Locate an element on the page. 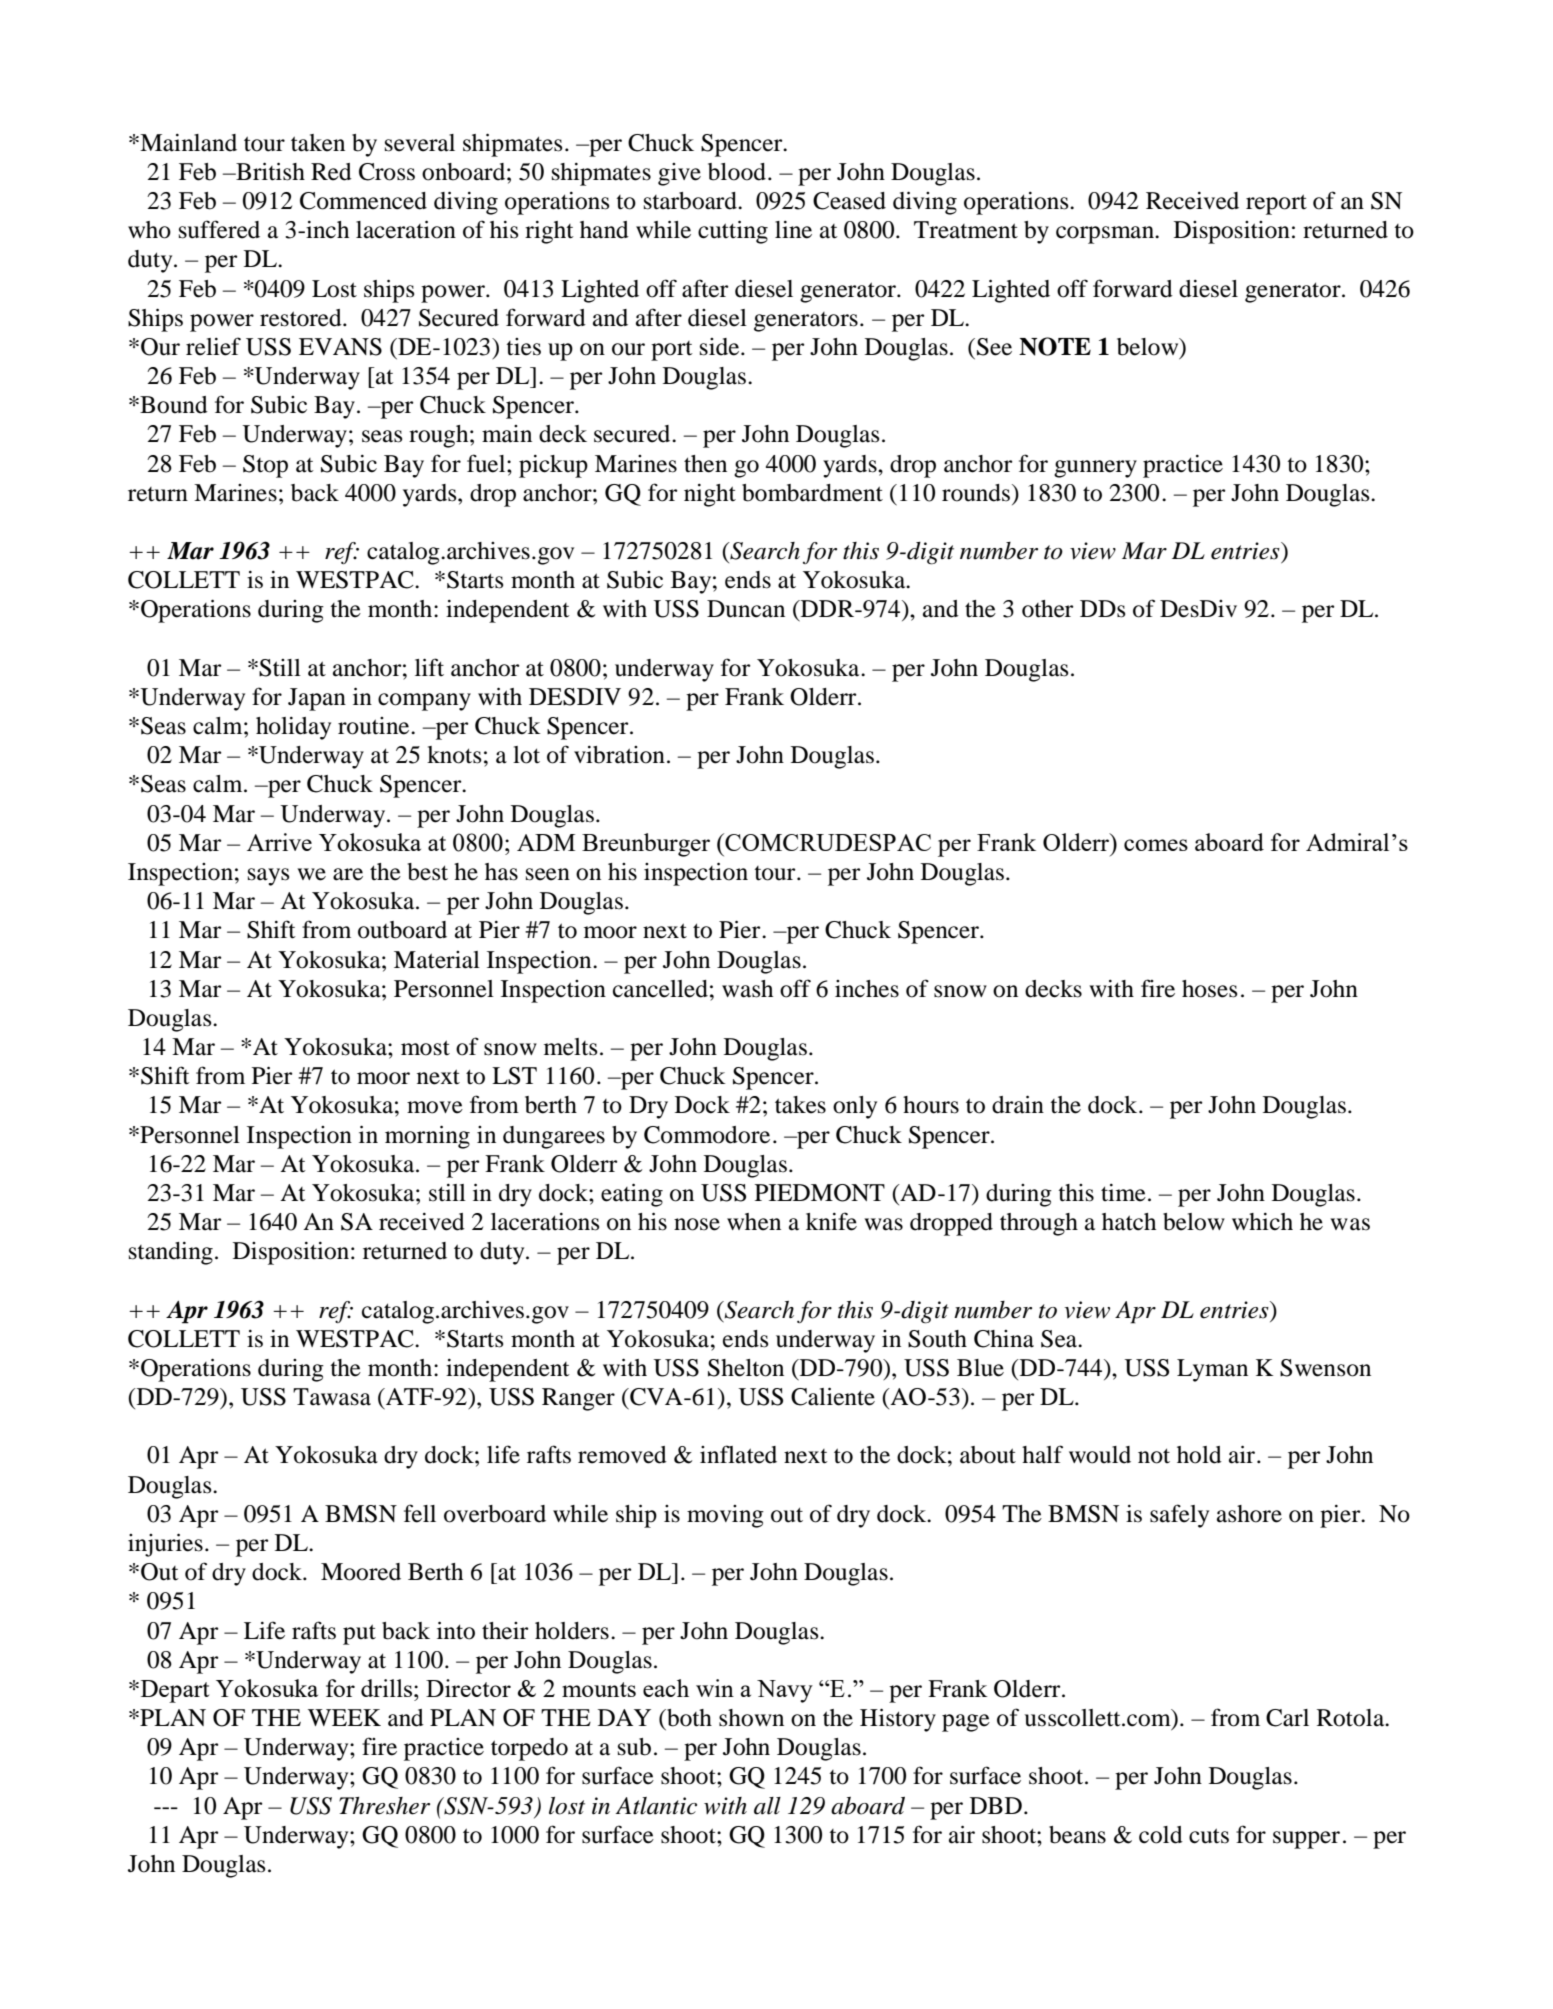 This page has height=2009, width=1553. Thresher is located at coordinates (384, 1806).
